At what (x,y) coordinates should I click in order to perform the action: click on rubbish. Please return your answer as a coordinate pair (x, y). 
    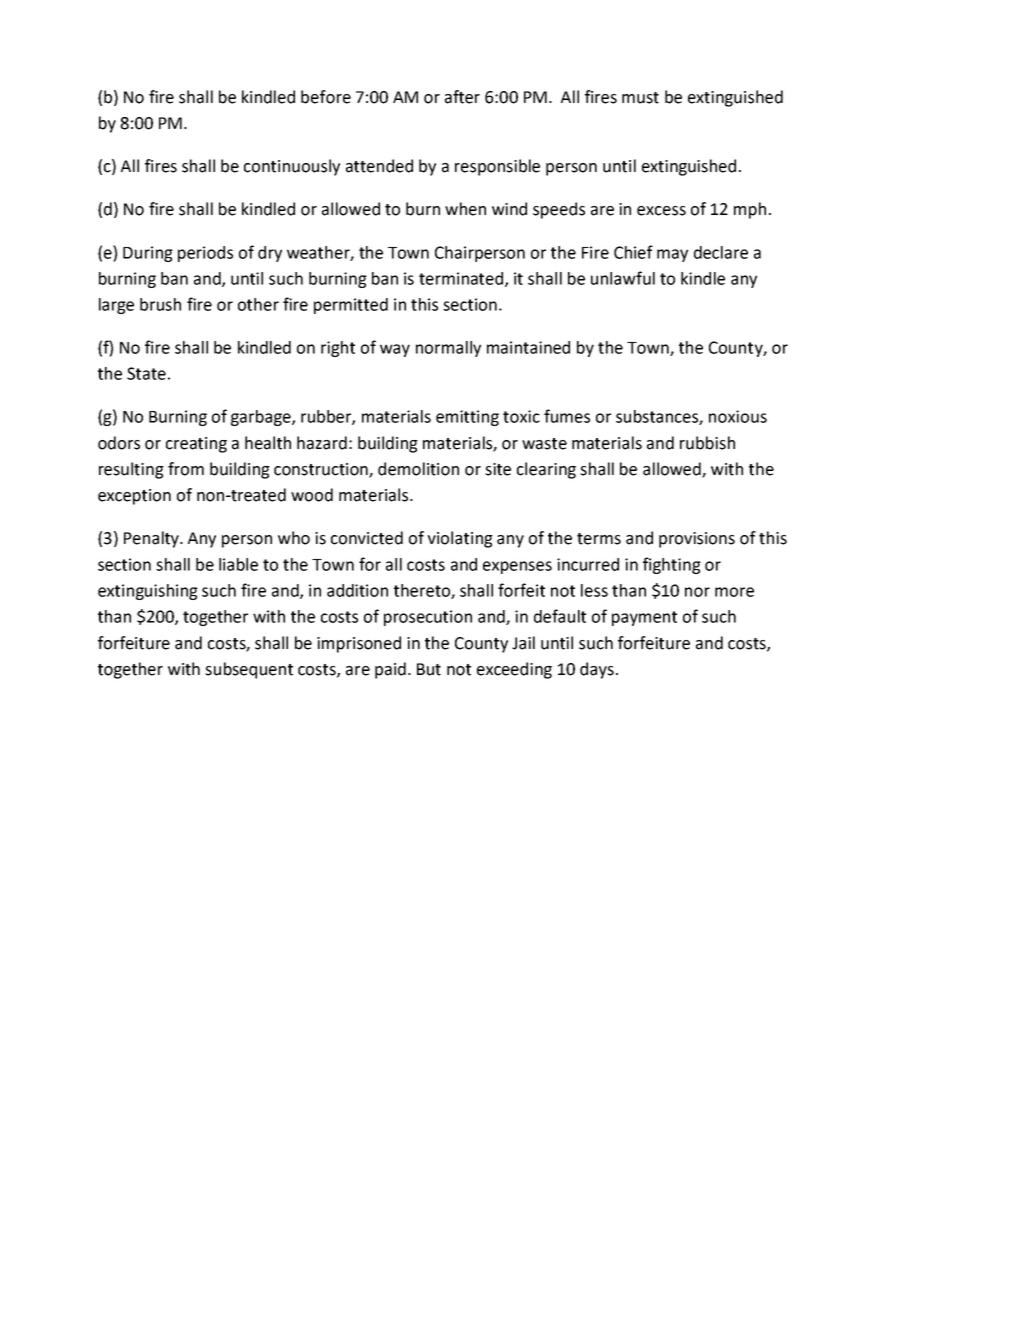
    Looking at the image, I should click on (707, 443).
